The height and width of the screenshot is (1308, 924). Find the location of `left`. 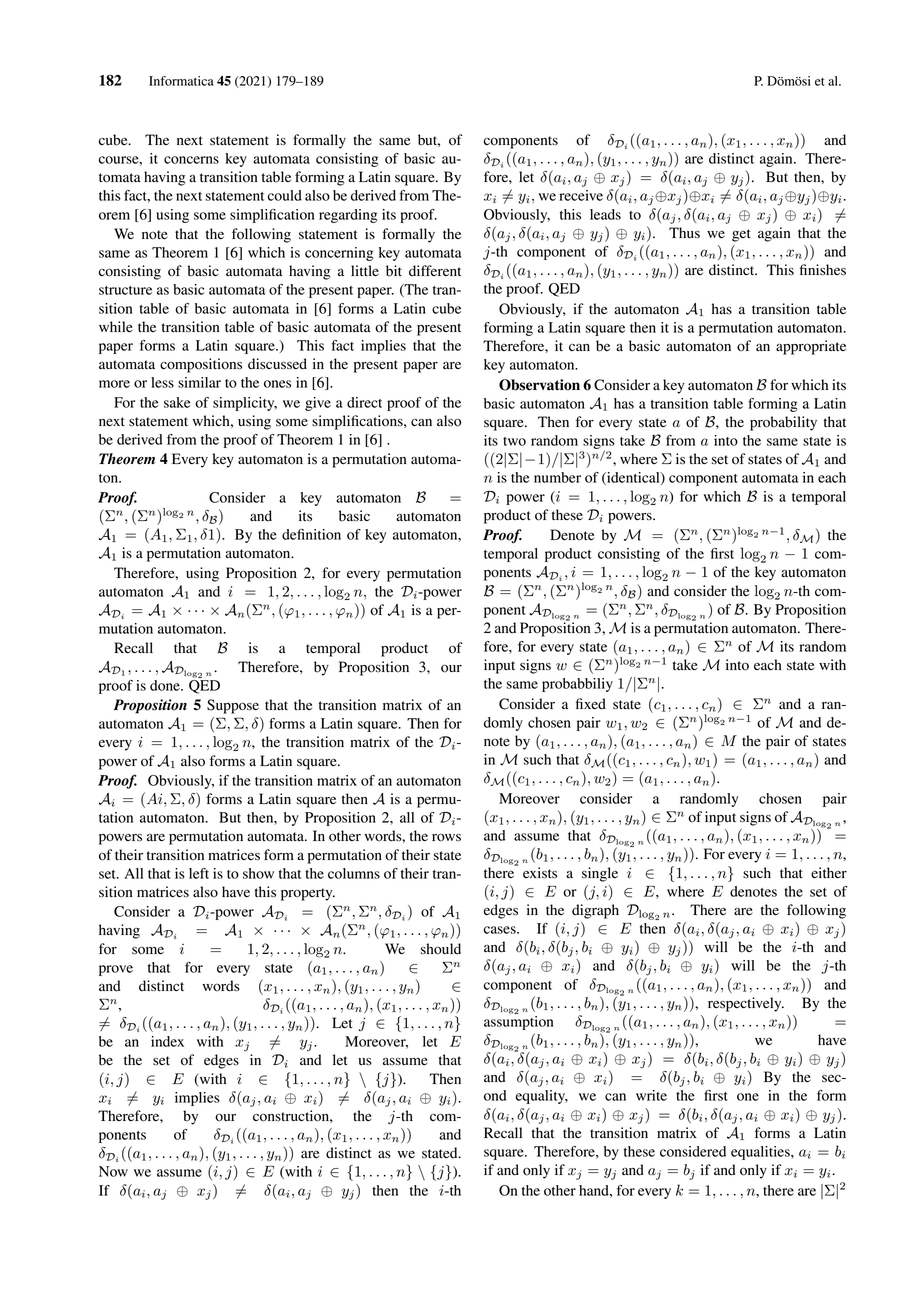

left is located at coordinates (199, 873).
